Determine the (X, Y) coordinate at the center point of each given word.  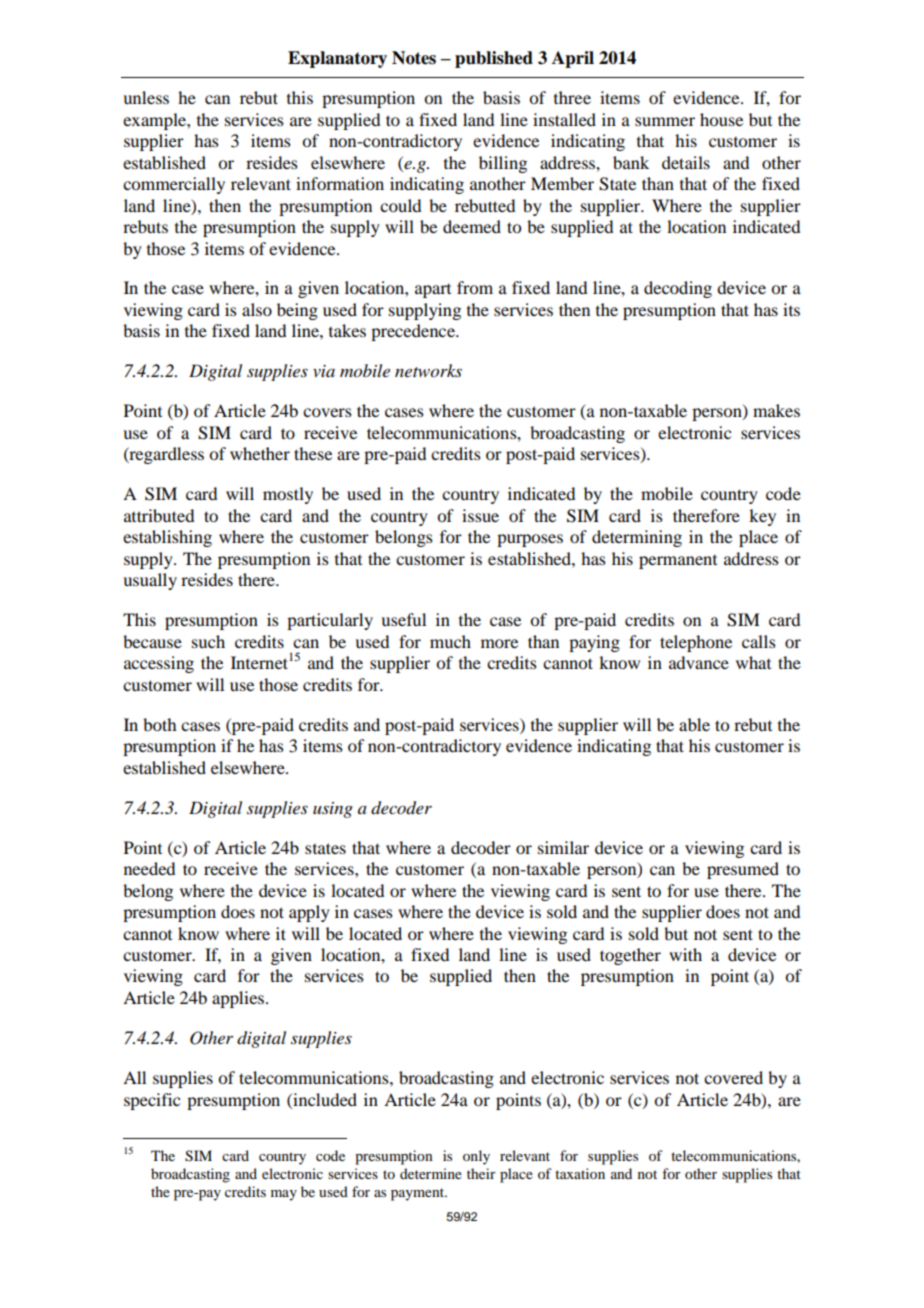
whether (260, 453)
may (284, 1195)
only (476, 1157)
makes (776, 410)
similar (563, 847)
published (494, 59)
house (721, 119)
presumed (743, 870)
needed (149, 868)
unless (146, 97)
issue (480, 515)
